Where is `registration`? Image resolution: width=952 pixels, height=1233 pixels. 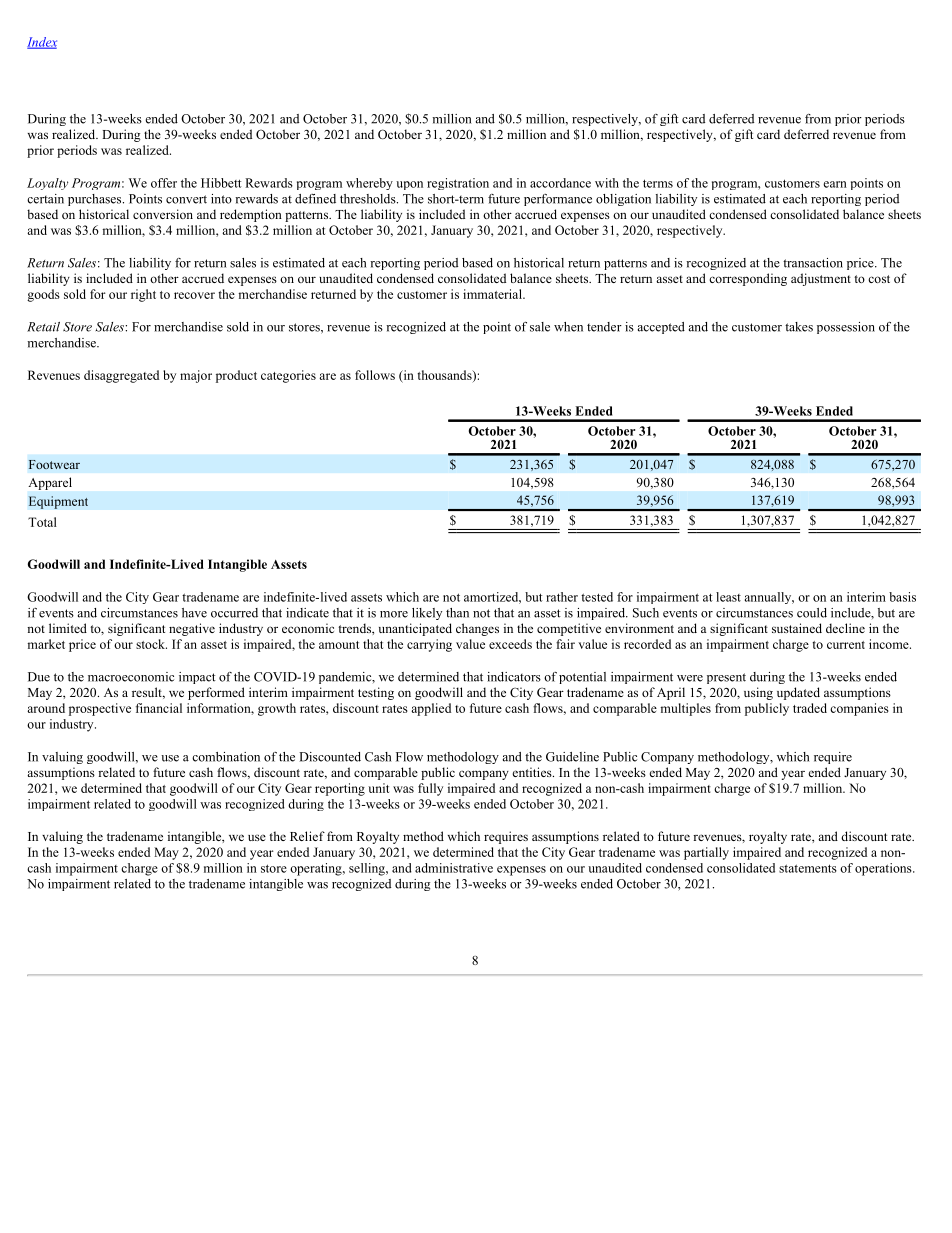
registration is located at coordinates (458, 184).
